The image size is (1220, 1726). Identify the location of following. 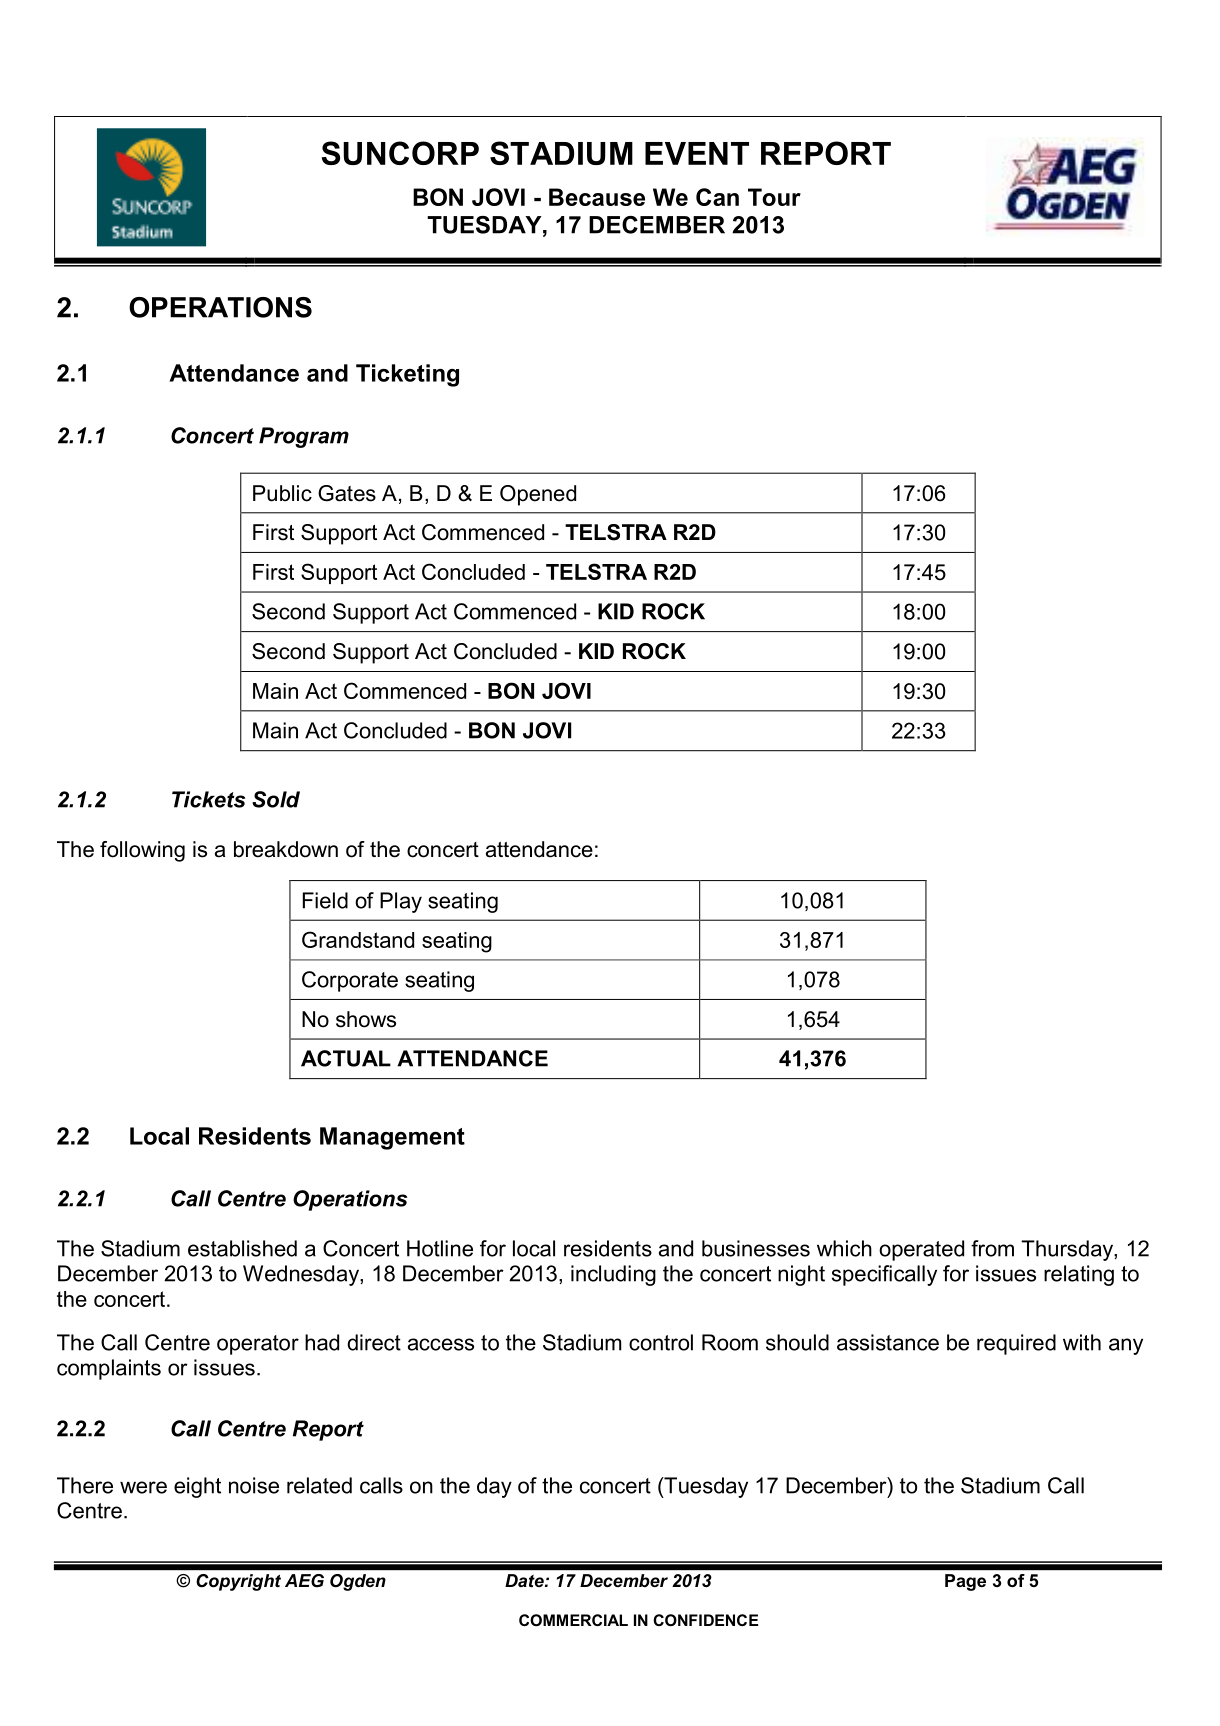
(142, 851).
